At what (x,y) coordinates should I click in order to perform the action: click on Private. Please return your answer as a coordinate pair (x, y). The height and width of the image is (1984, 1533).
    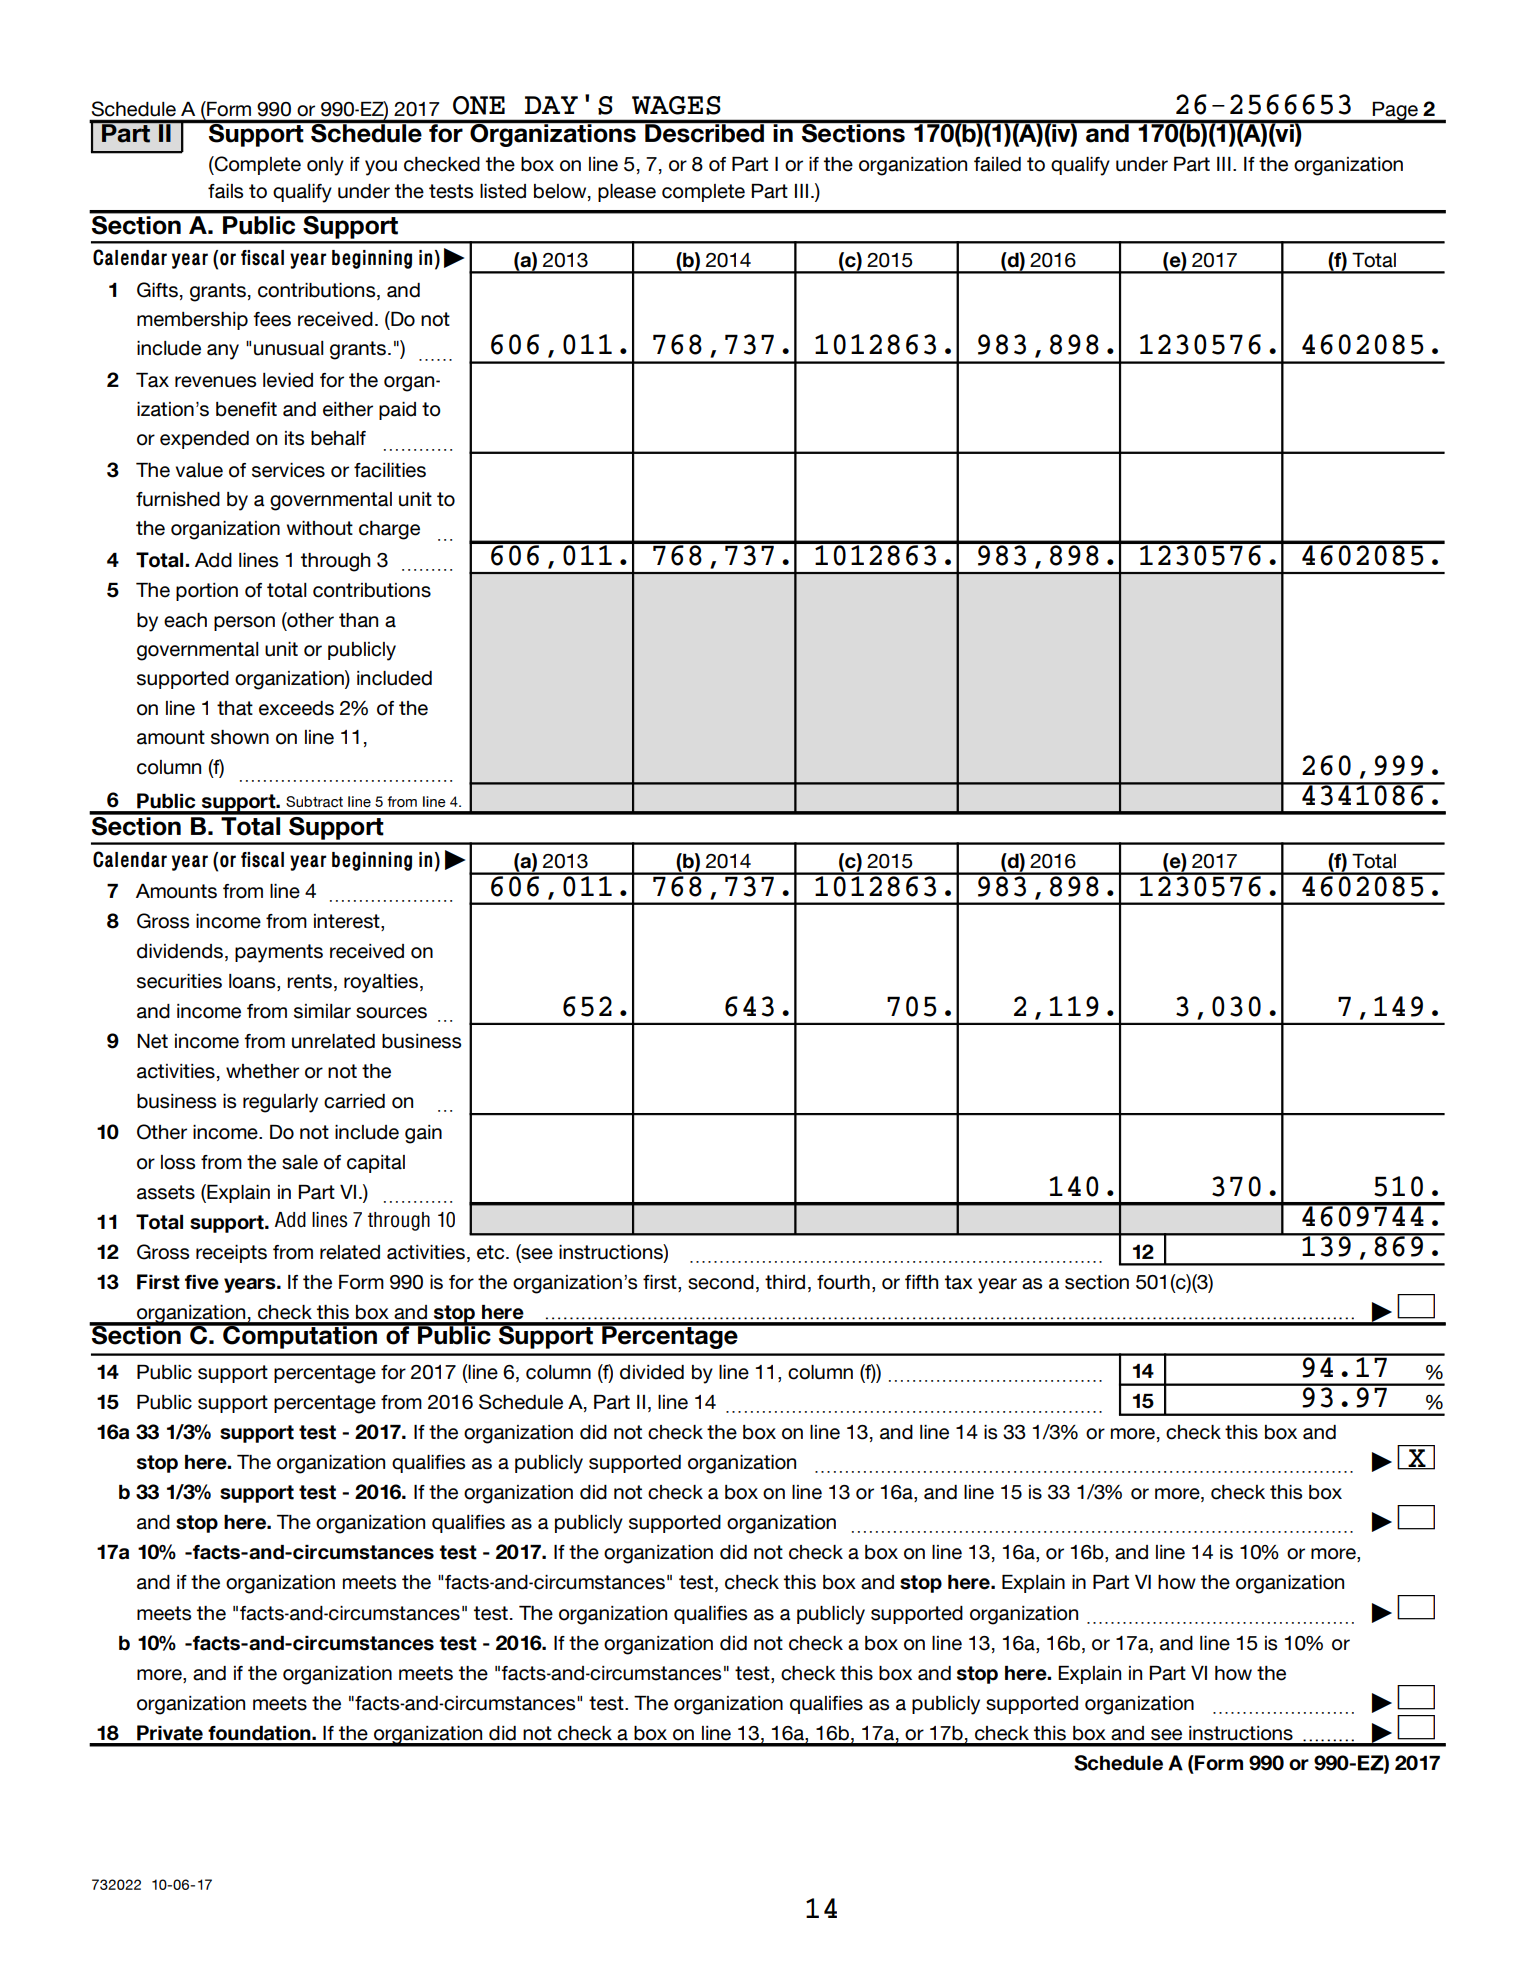
    Looking at the image, I should click on (170, 1733).
